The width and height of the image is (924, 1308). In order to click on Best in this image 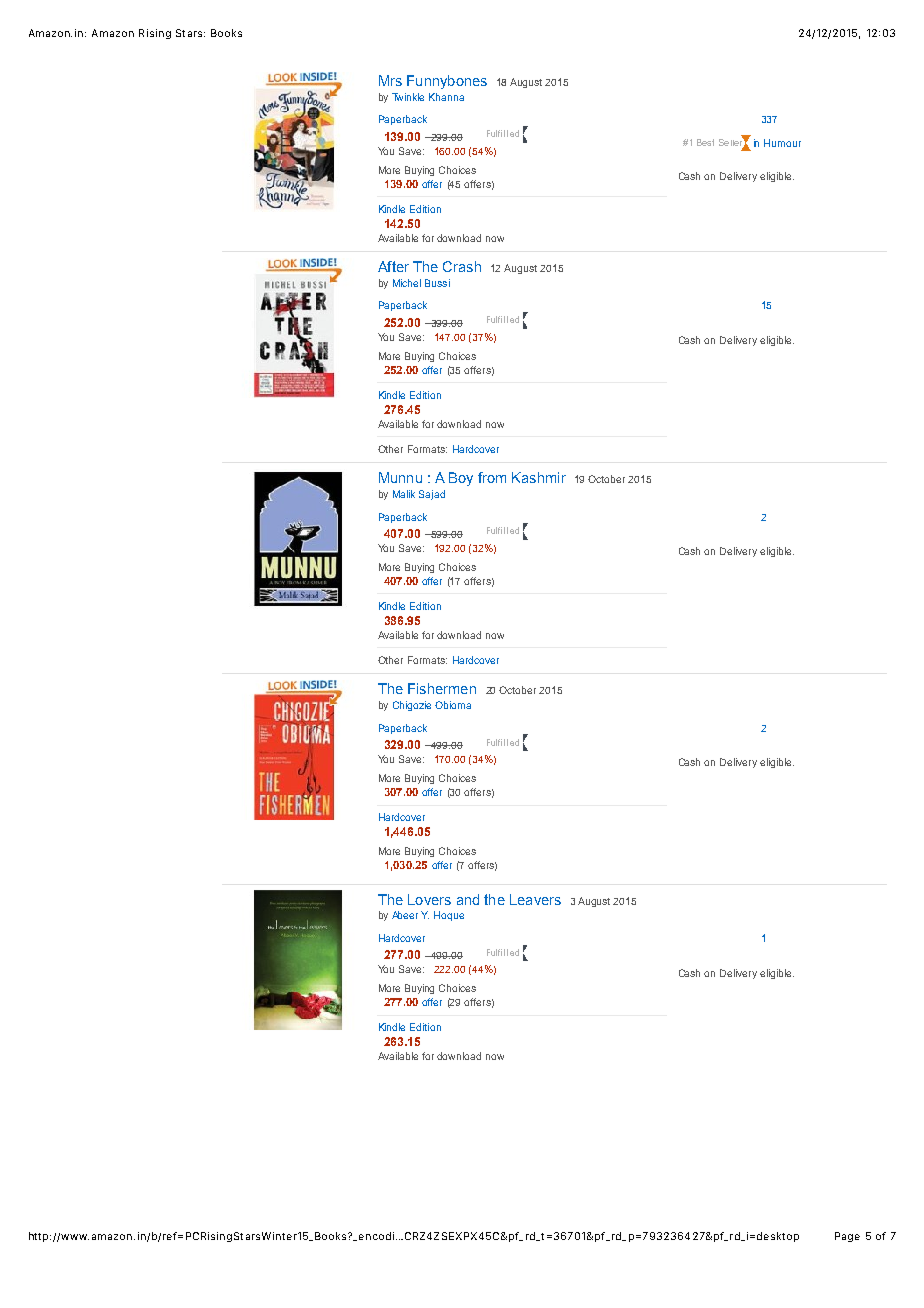, I will do `click(705, 142)`.
